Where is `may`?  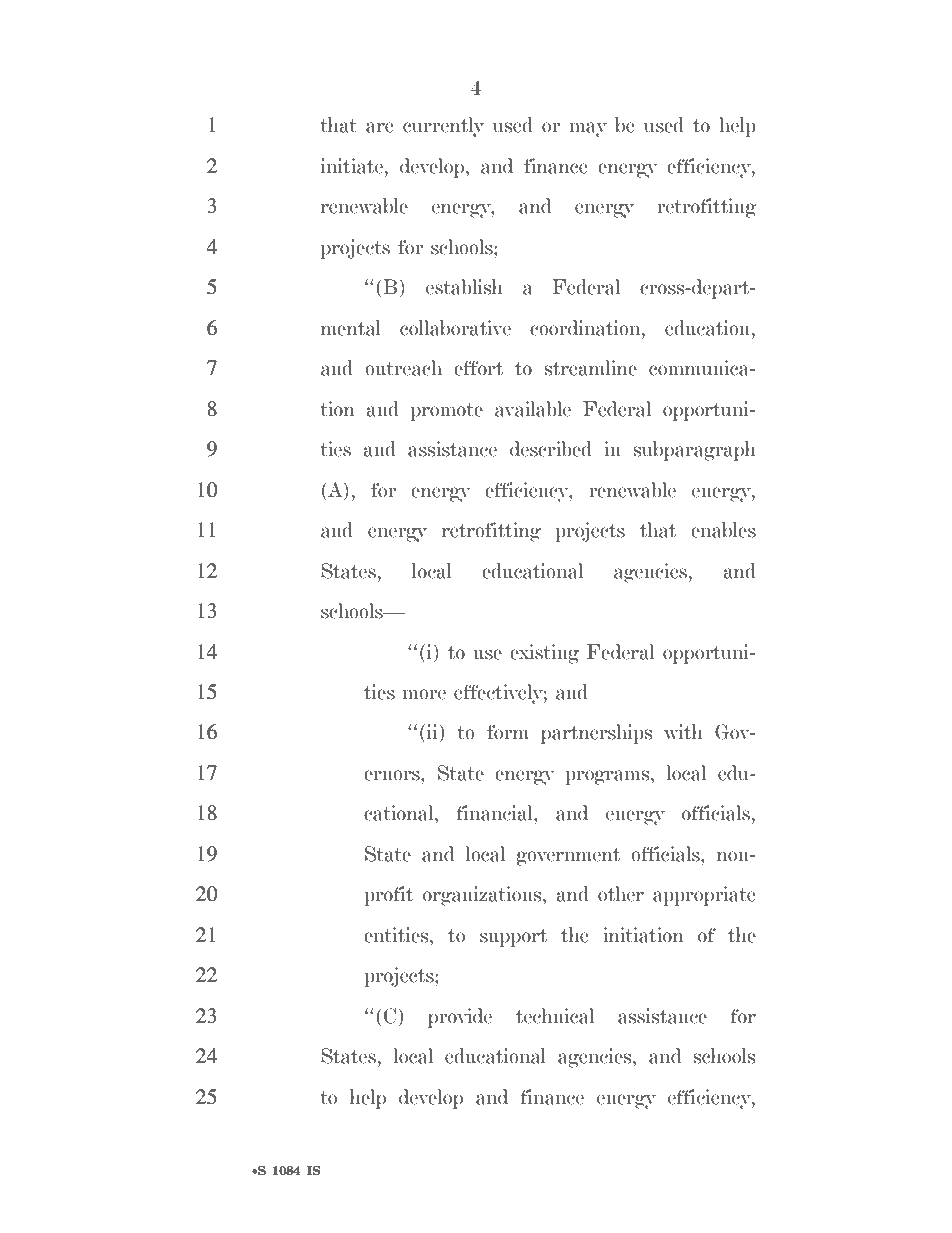
may is located at coordinates (588, 129).
